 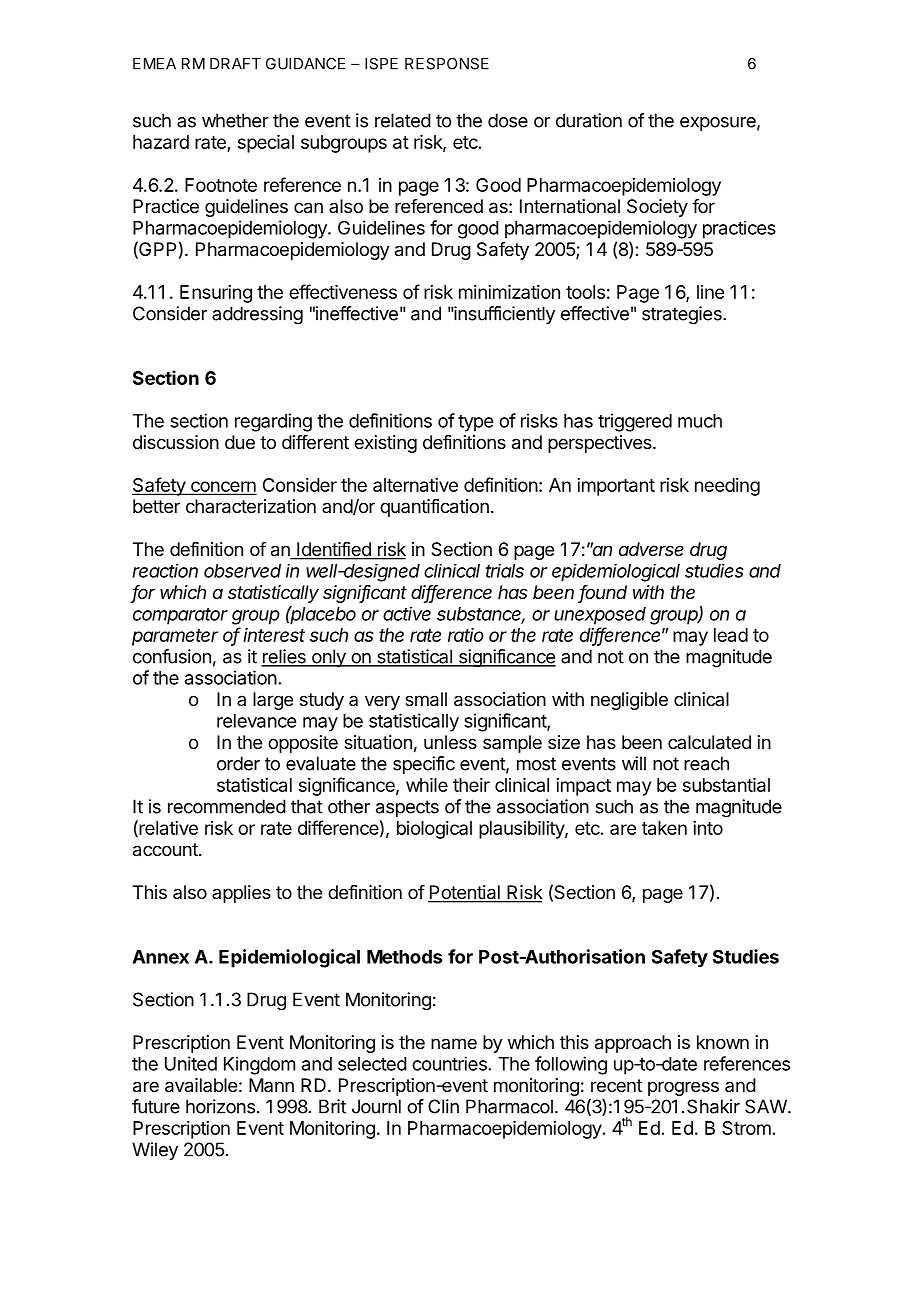 I want to click on lead, so click(x=731, y=635).
